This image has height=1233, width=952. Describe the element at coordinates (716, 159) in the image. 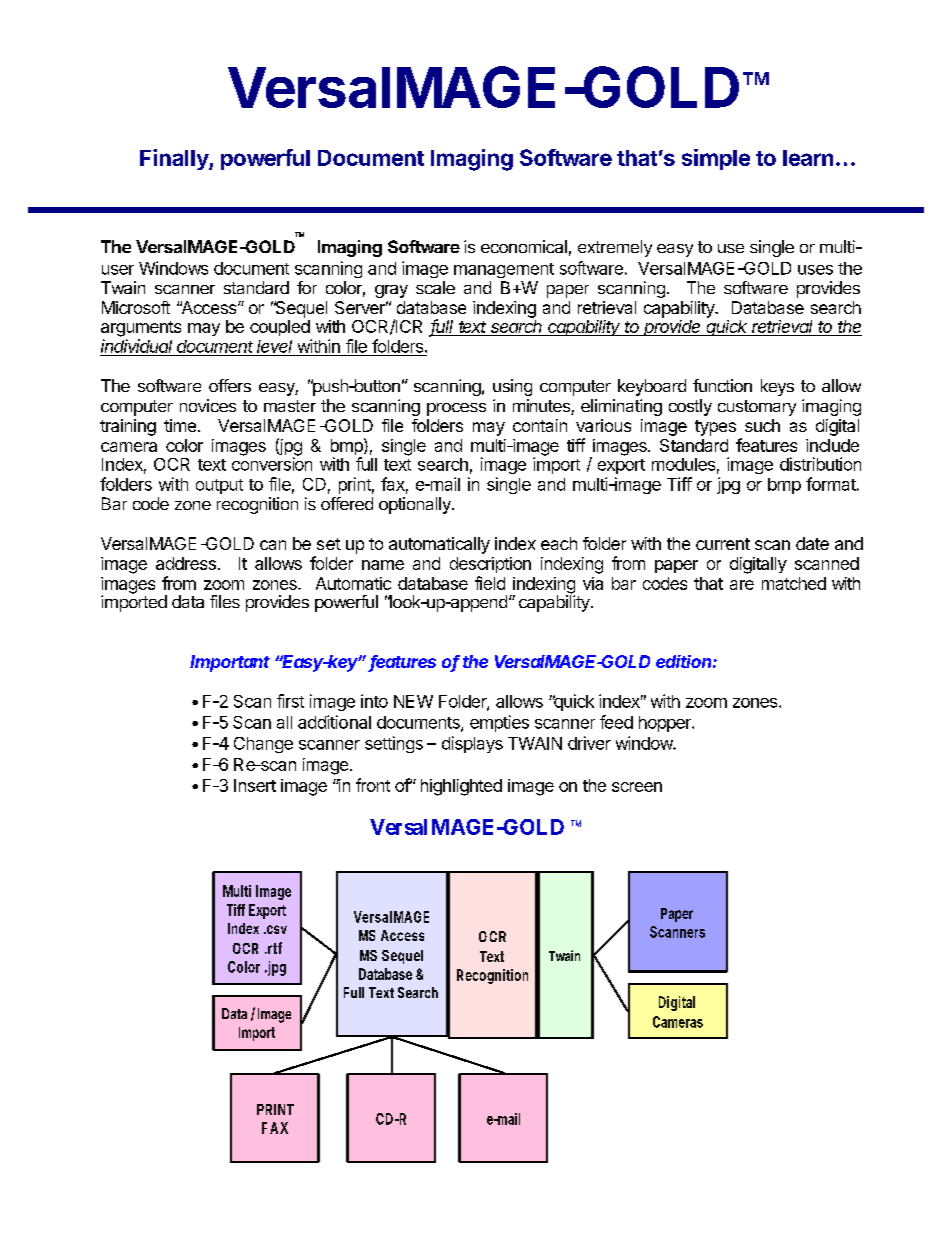

I see `simple` at that location.
